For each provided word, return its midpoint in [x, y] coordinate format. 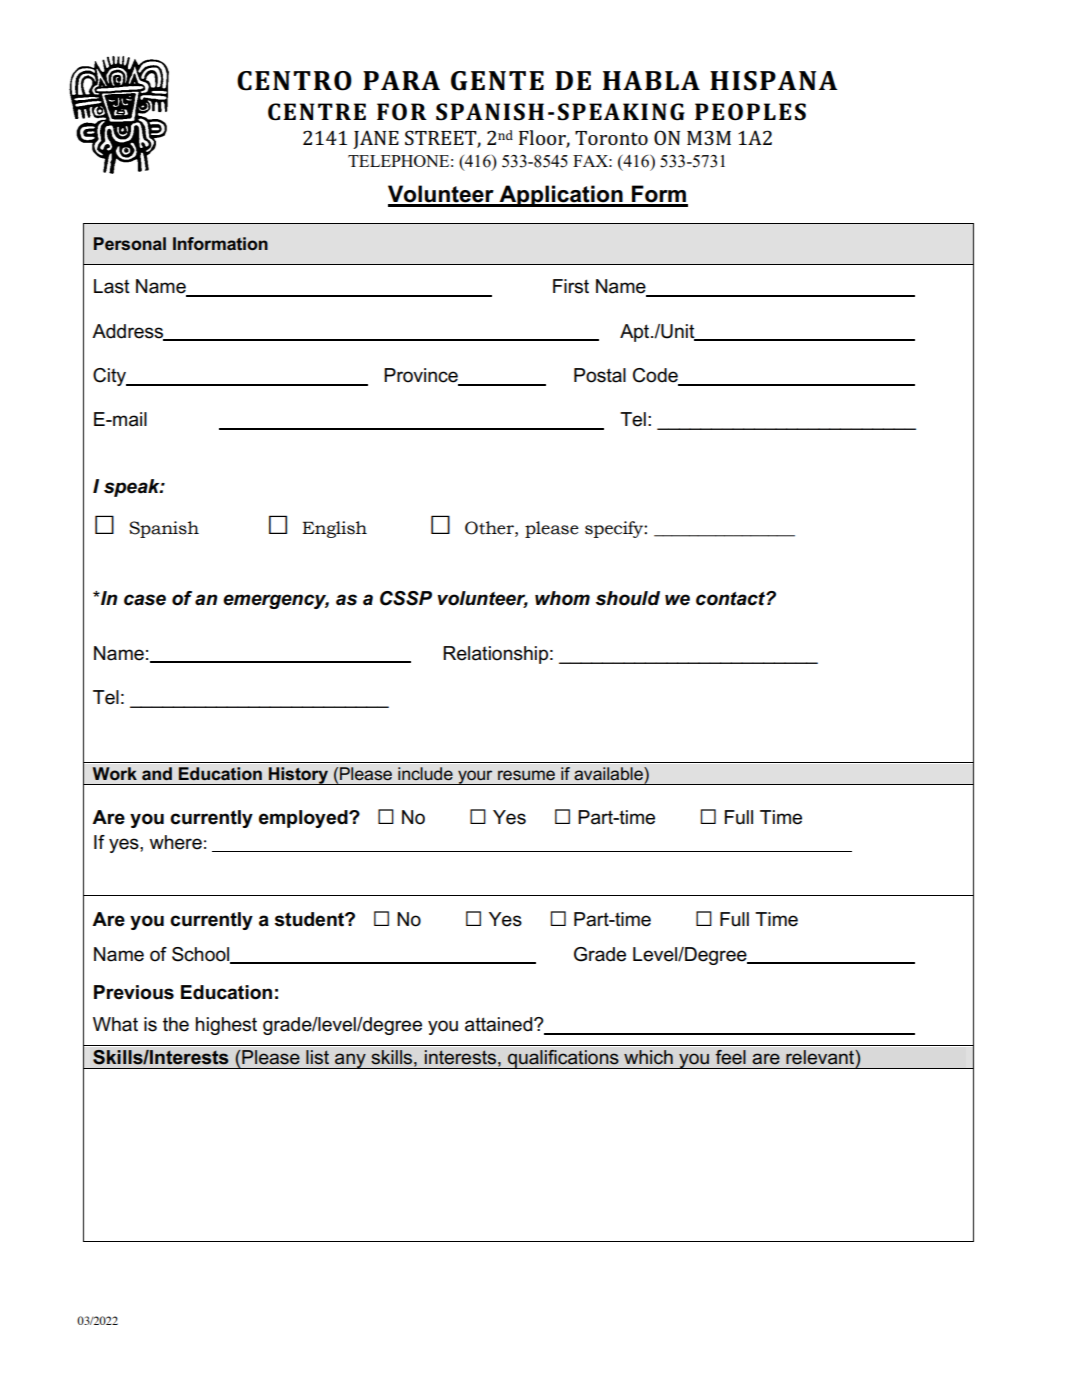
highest [226, 1026]
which [648, 1057]
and [157, 773]
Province [422, 376]
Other [490, 528]
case [145, 600]
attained [500, 1024]
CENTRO [294, 81]
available [609, 773]
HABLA [651, 80]
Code [656, 376]
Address [129, 332]
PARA [401, 80]
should [628, 598]
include [425, 773]
